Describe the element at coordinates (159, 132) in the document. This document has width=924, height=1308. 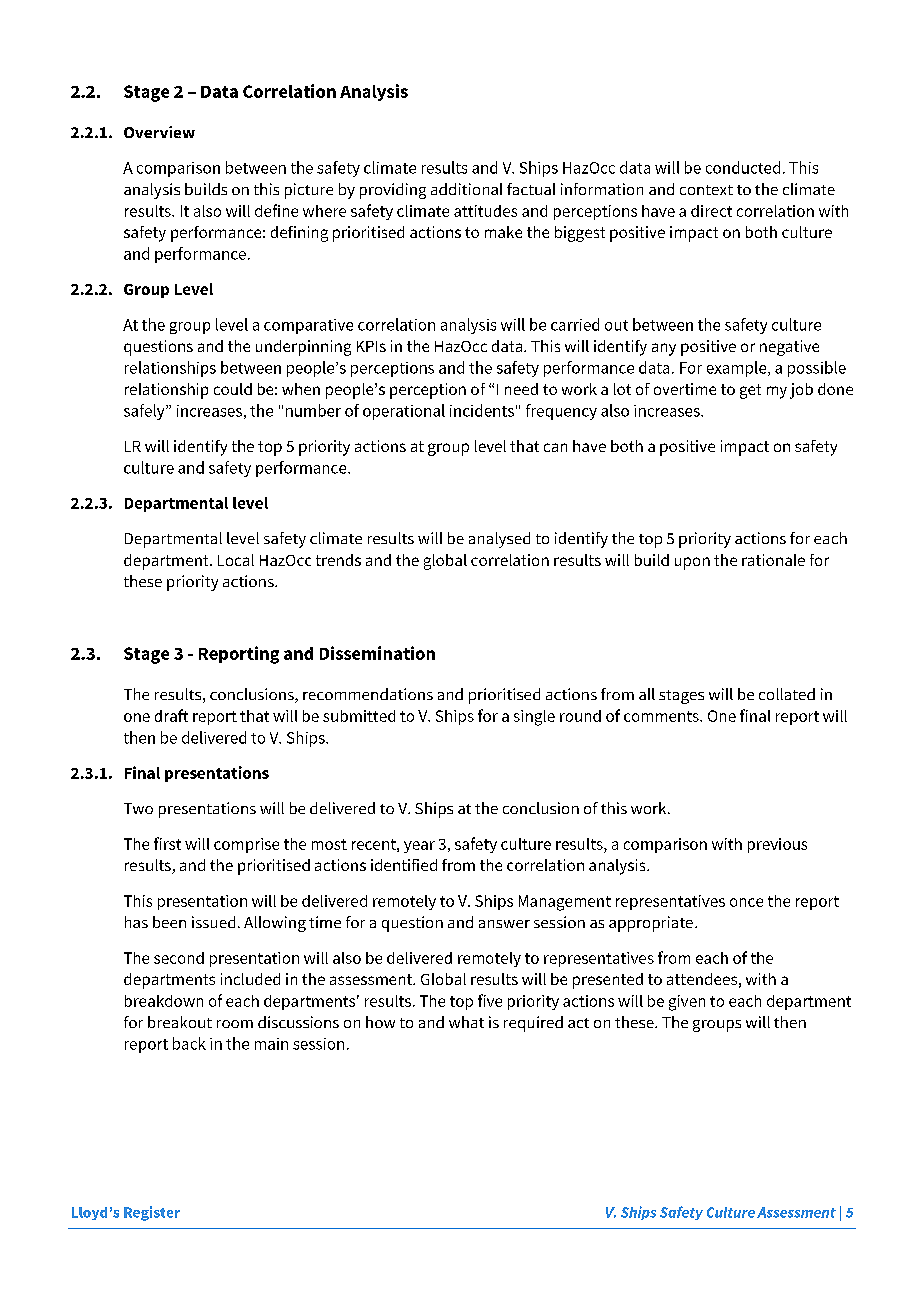
I see `Overview` at that location.
